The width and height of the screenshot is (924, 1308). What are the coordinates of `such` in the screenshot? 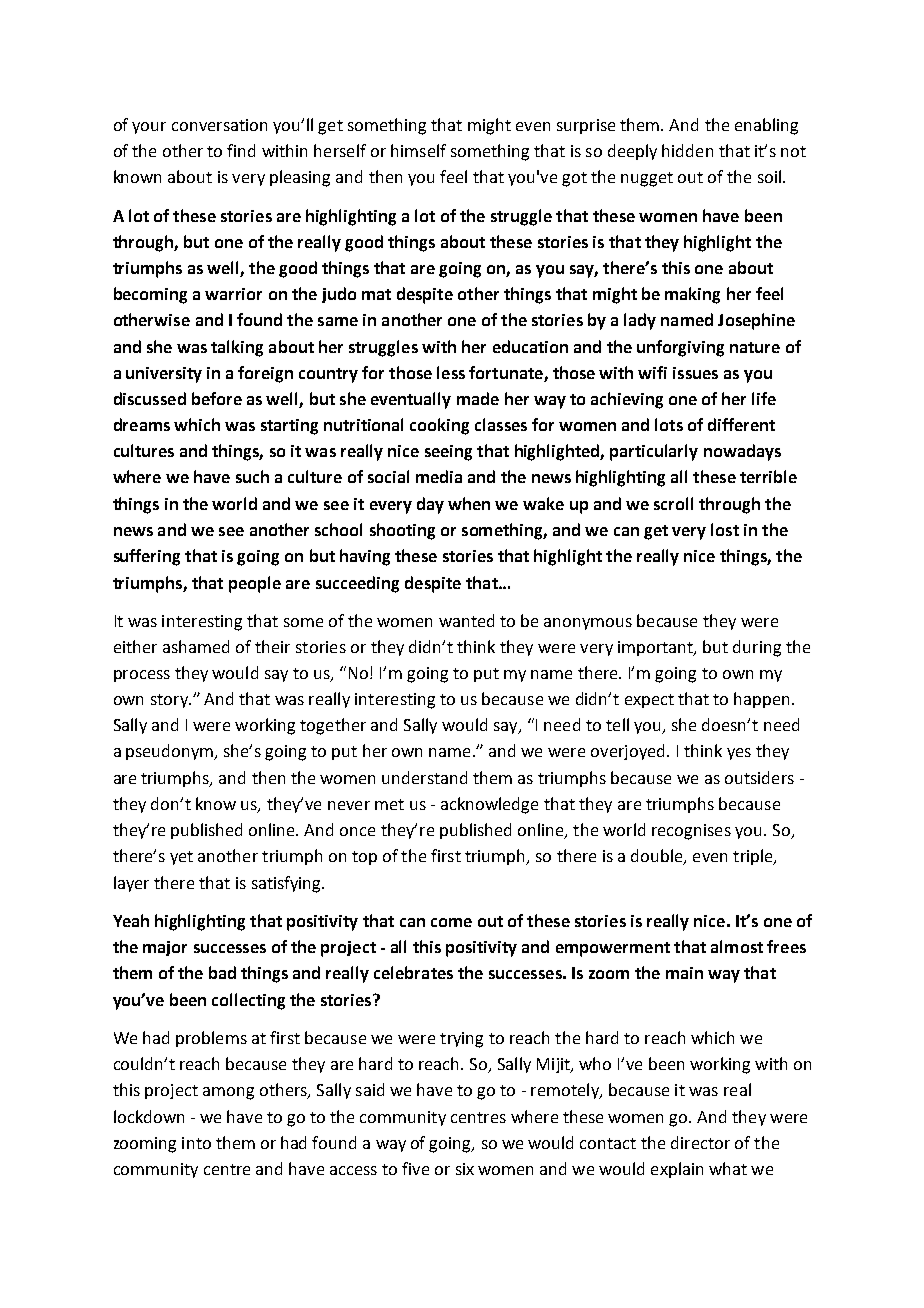 It's located at (252, 476).
